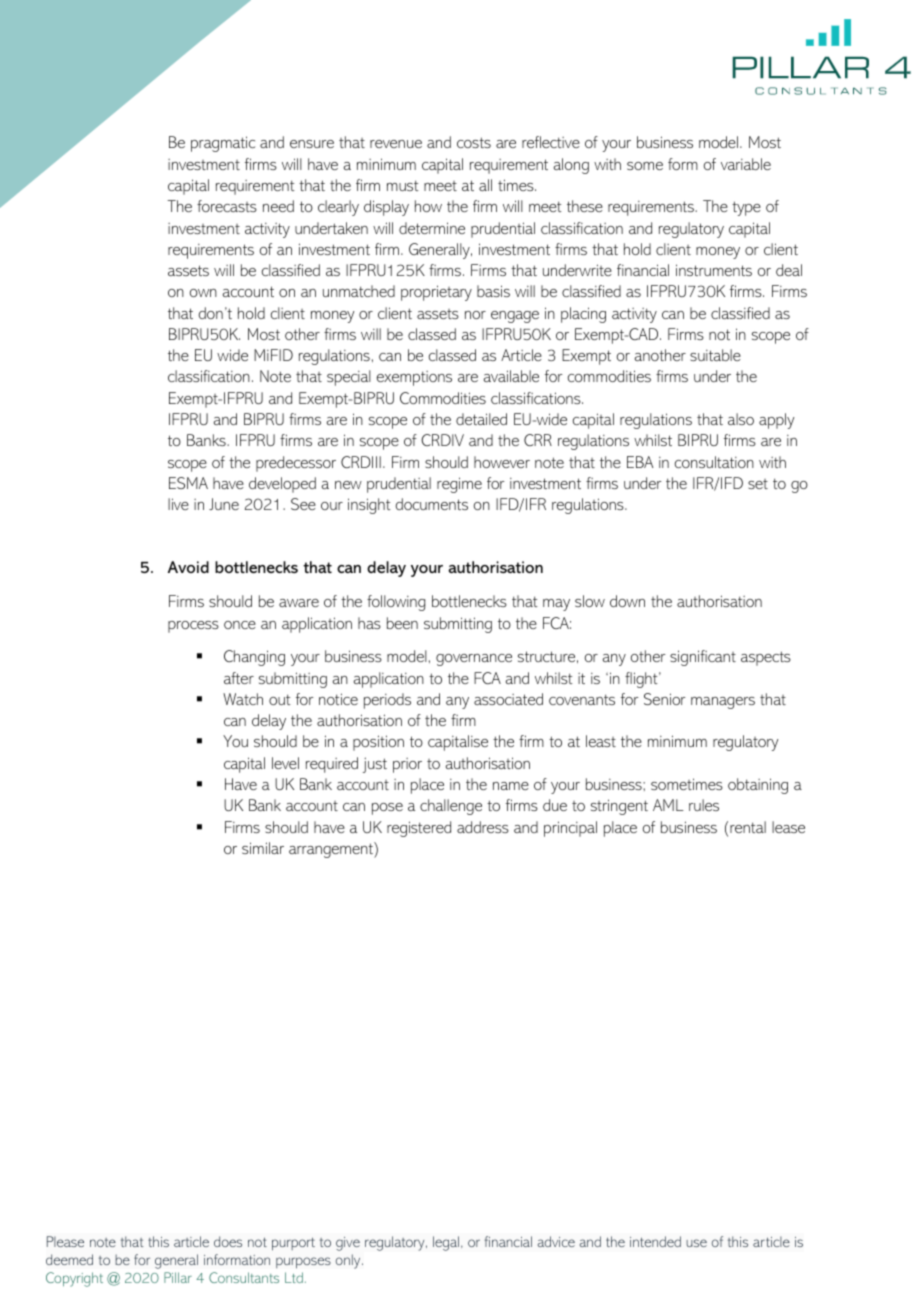 The height and width of the screenshot is (1308, 924). I want to click on variable, so click(746, 164).
